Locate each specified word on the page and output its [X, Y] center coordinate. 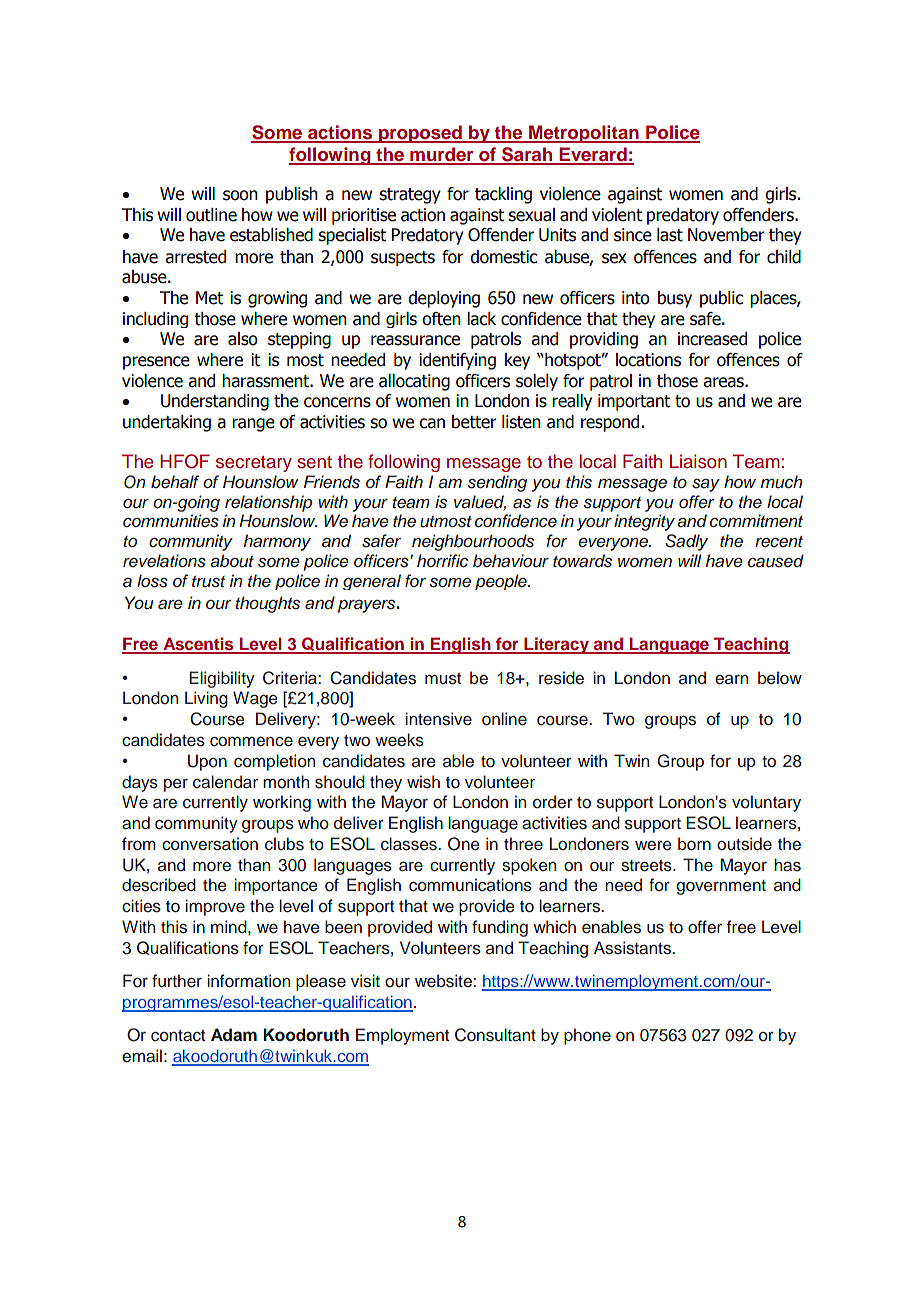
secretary [254, 464]
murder [442, 155]
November [726, 235]
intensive [438, 719]
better [474, 422]
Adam [234, 1035]
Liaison [698, 461]
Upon [207, 762]
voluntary [766, 803]
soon [240, 195]
